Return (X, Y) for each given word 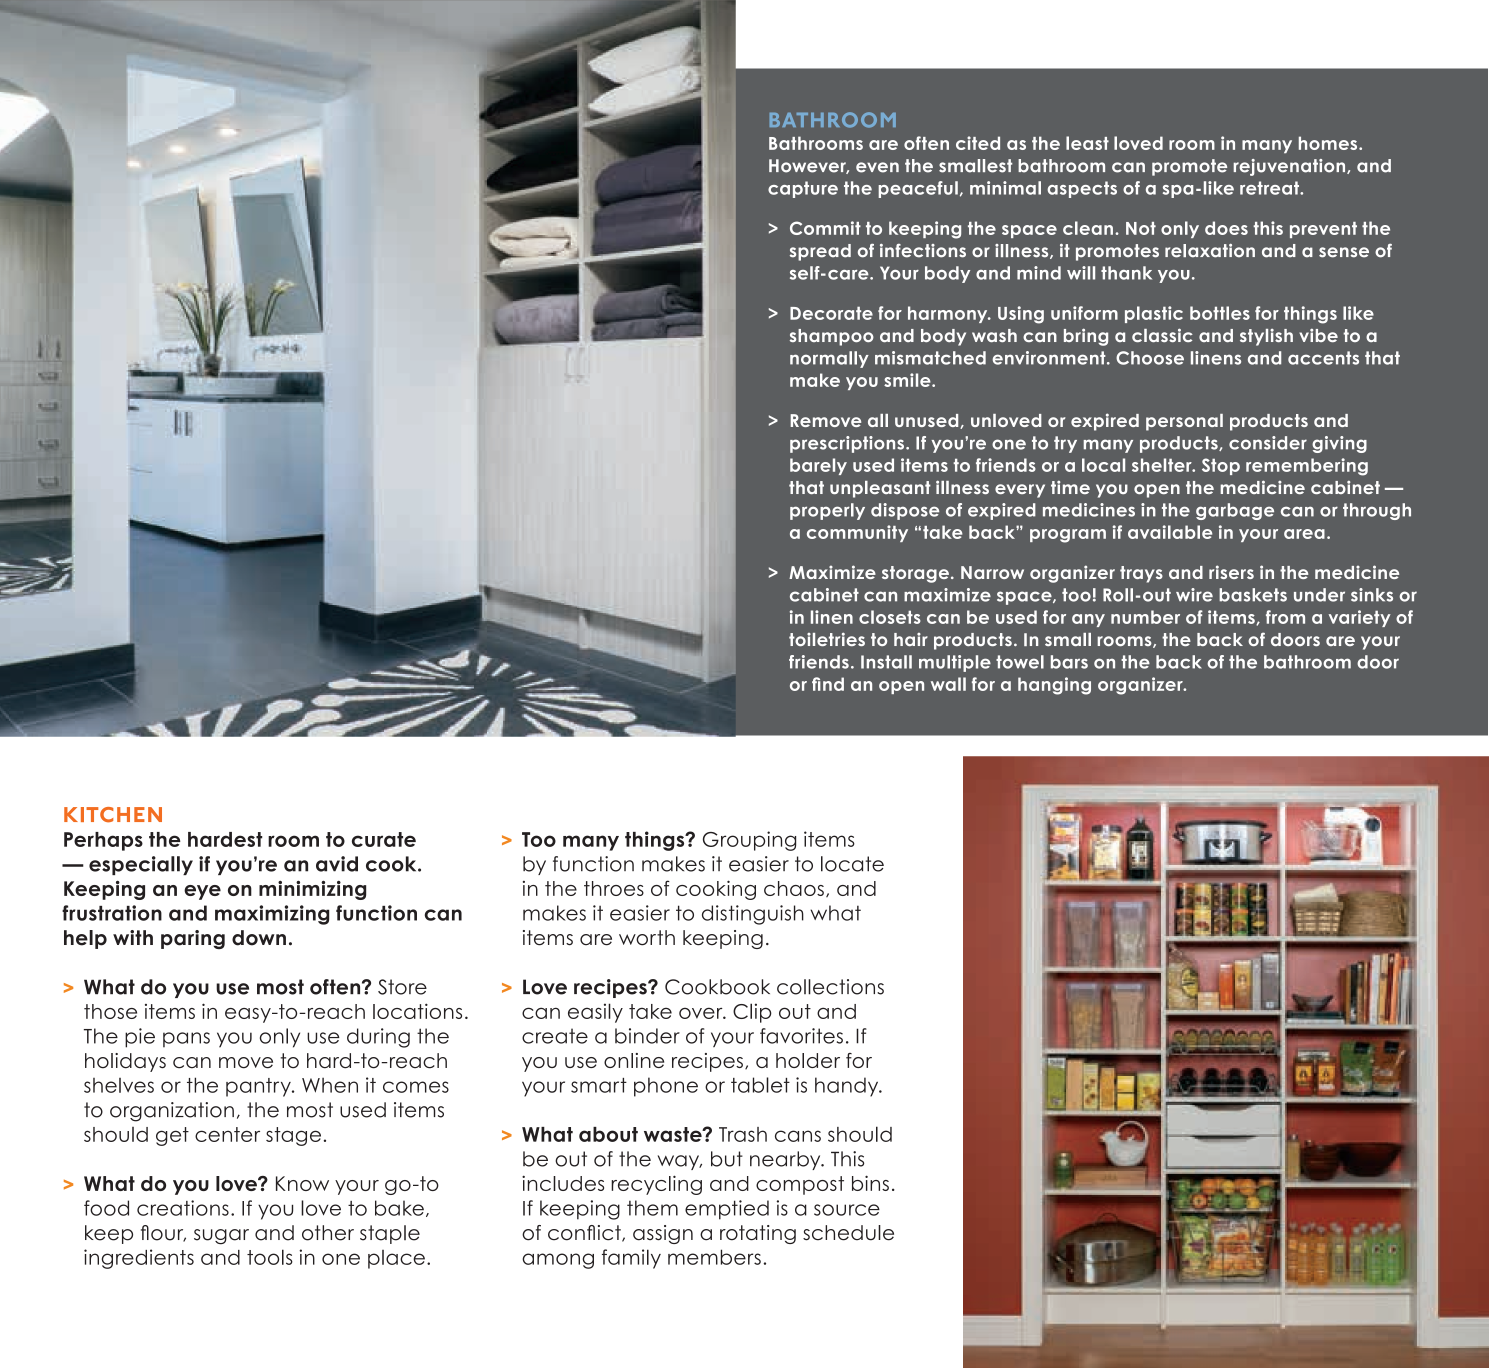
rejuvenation (1290, 167)
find (828, 684)
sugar (221, 1237)
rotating (758, 1234)
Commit (825, 228)
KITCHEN (113, 815)
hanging (1054, 686)
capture (803, 189)
